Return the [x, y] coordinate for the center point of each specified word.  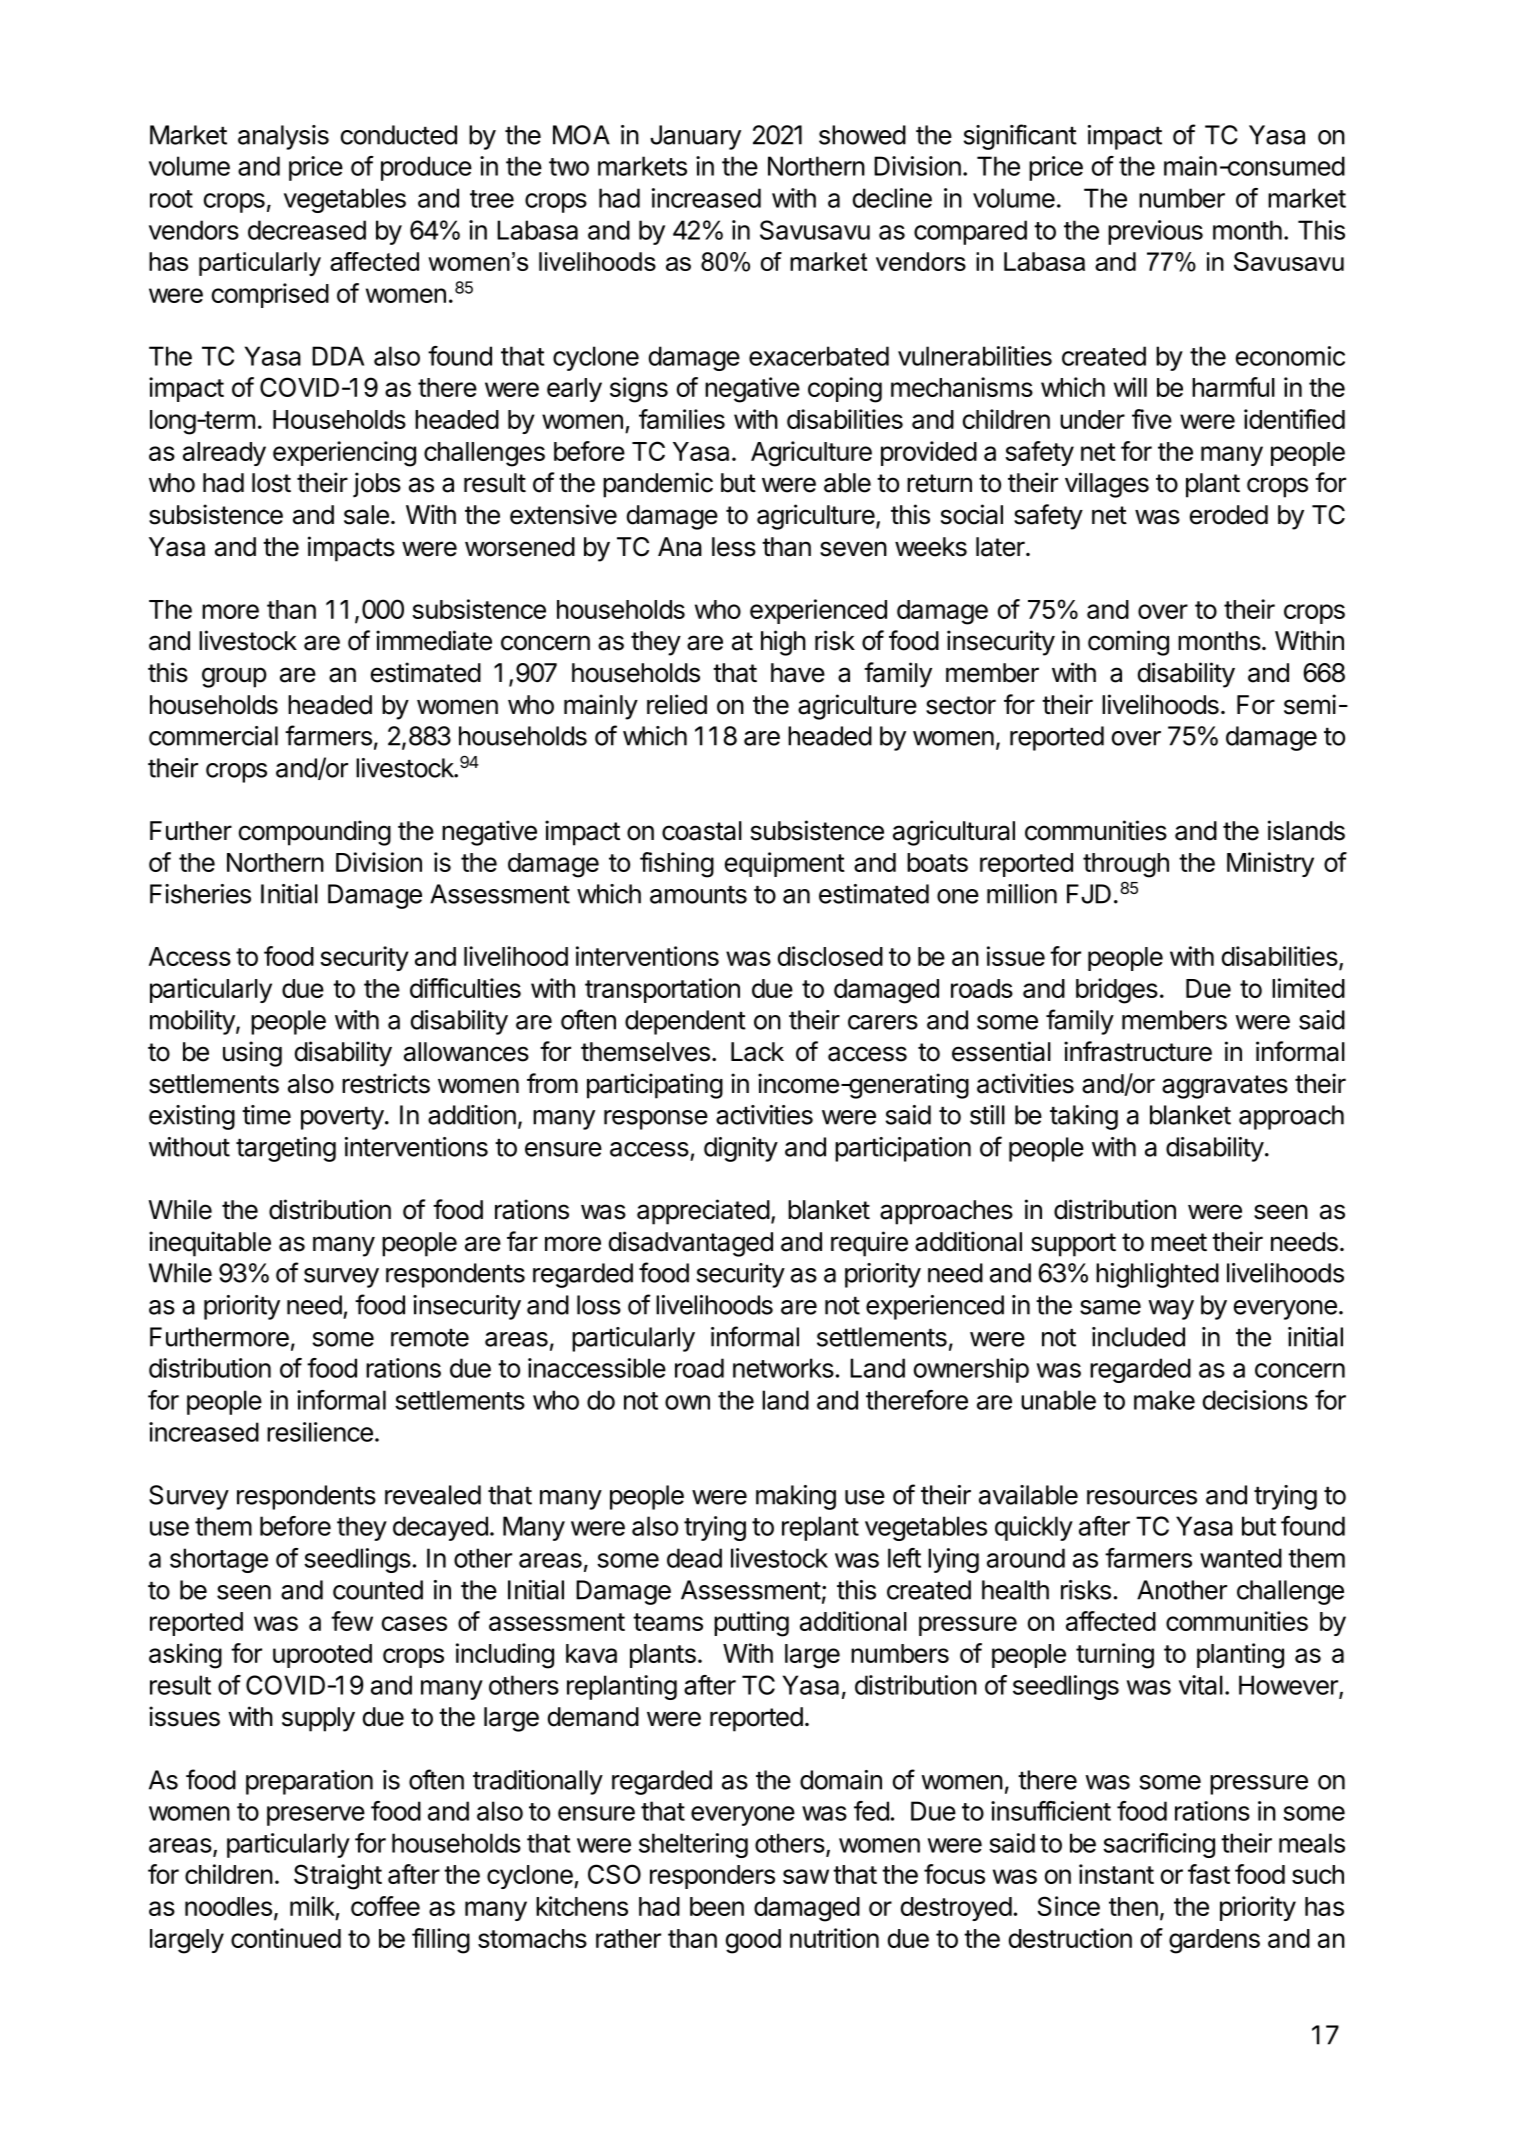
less [734, 547]
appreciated [703, 1212]
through [1126, 865]
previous [1155, 232]
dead [694, 1558]
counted [378, 1590]
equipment [785, 864]
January [695, 137]
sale [366, 515]
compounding [315, 833]
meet [1179, 1242]
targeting [286, 1149]
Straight [338, 1877]
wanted [1241, 1558]
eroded [1229, 515]
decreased [307, 230]
